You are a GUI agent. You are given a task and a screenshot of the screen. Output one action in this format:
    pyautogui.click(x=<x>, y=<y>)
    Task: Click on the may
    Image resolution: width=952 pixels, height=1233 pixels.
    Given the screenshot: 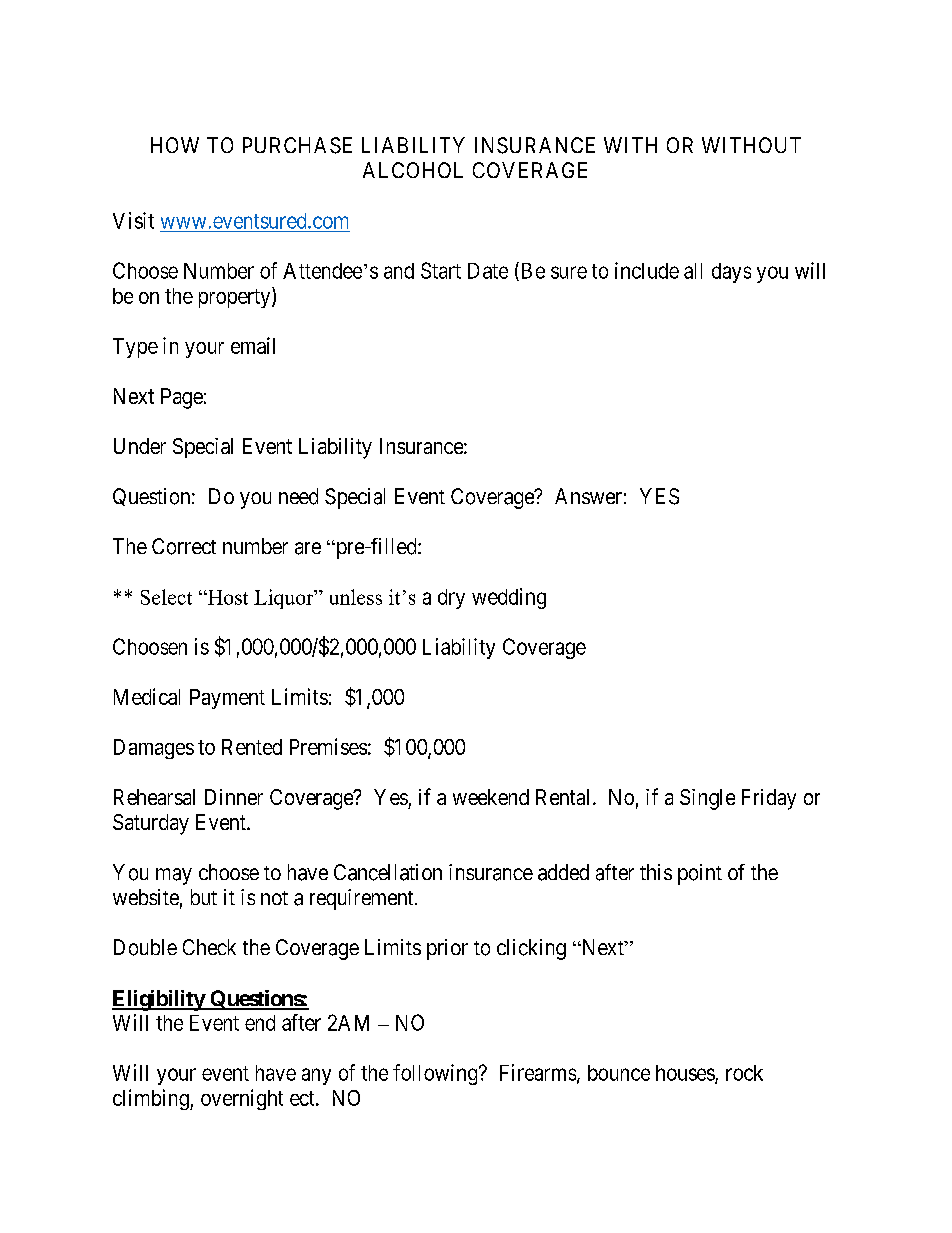 What is the action you would take?
    pyautogui.click(x=174, y=876)
